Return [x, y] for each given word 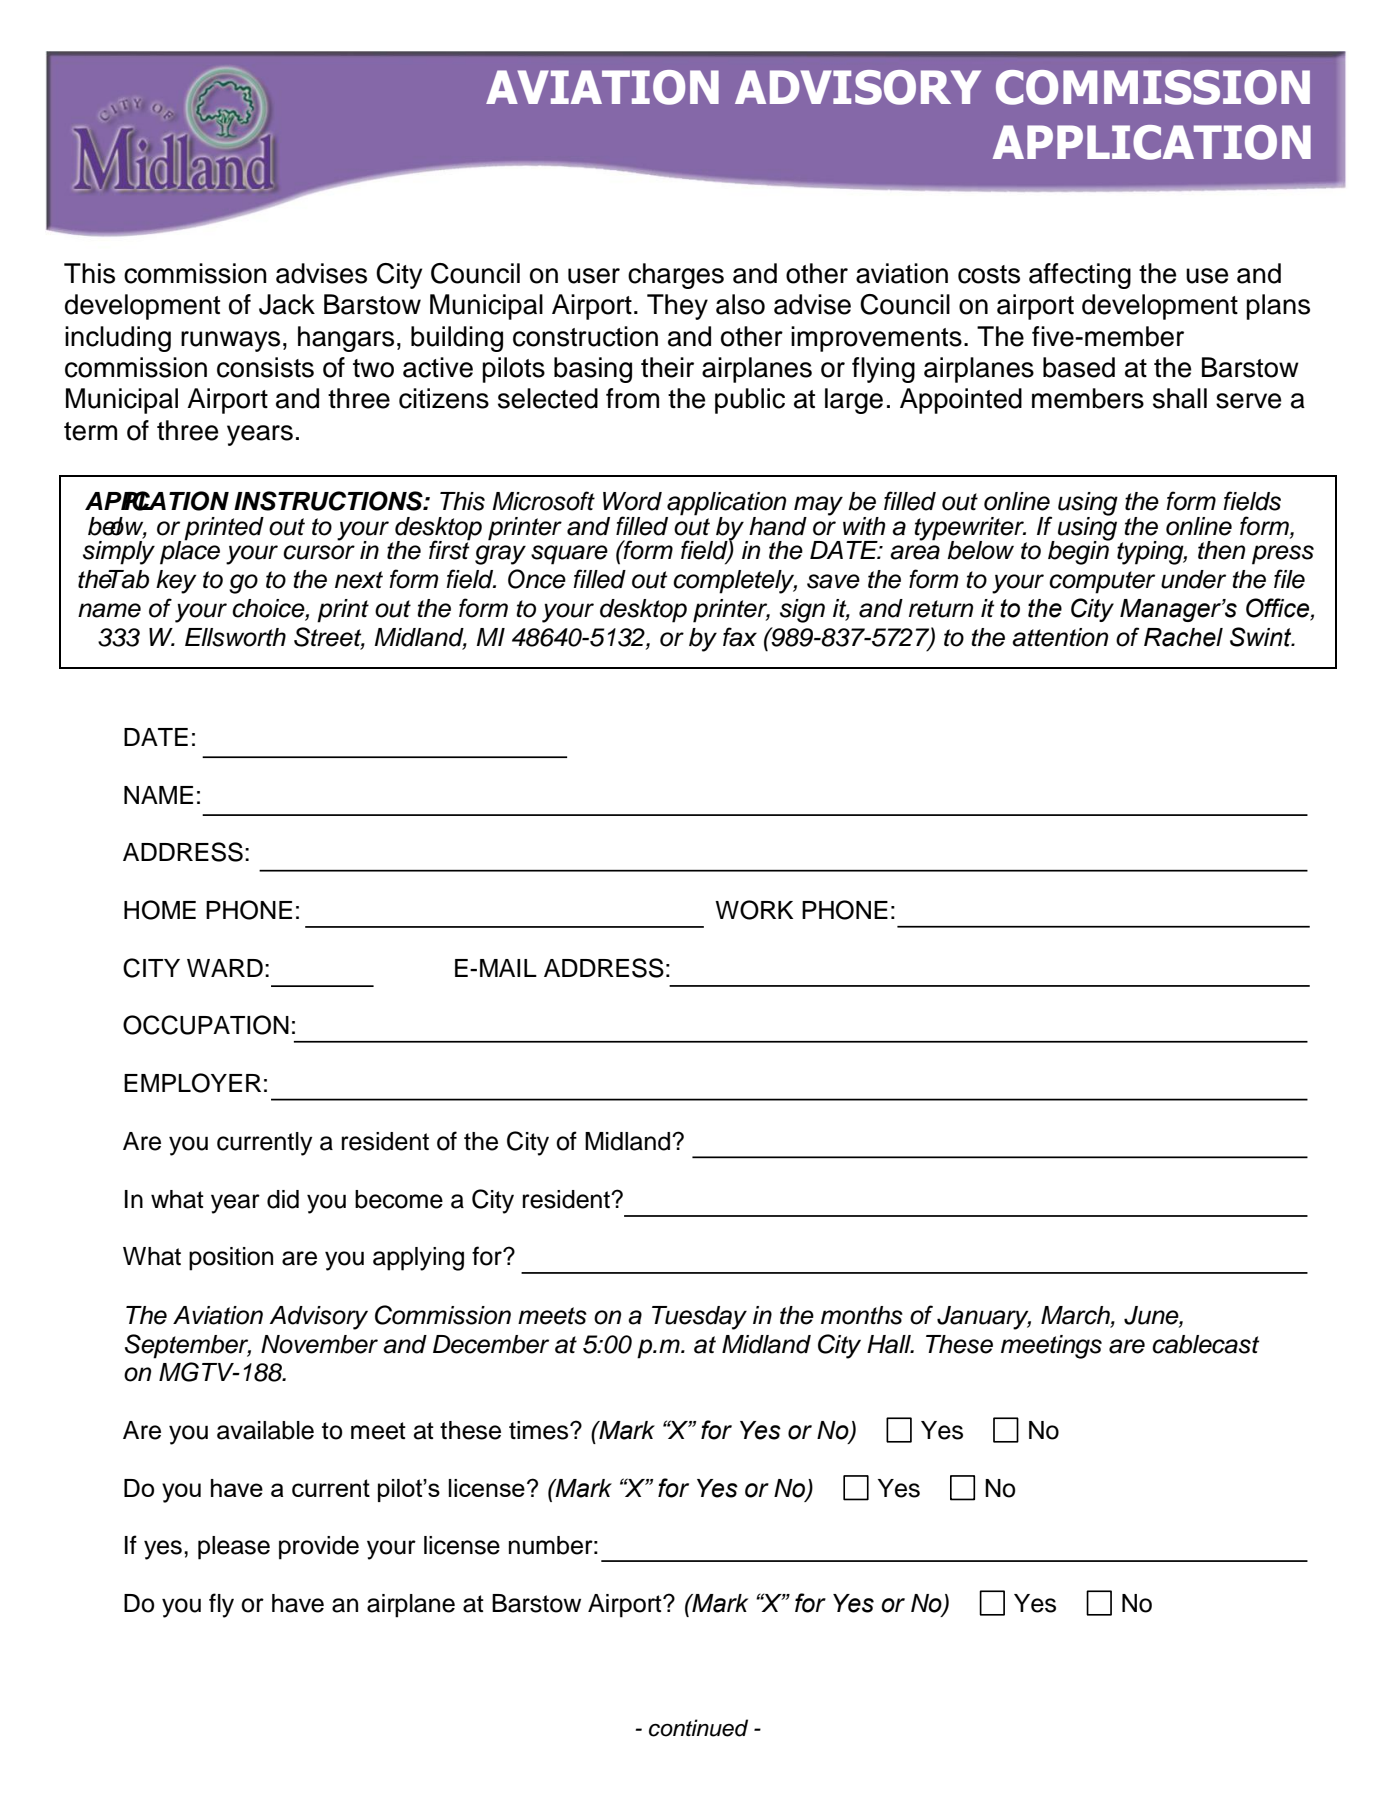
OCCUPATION [206, 1025]
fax [740, 637]
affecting [1080, 276]
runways [230, 341]
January [984, 1318]
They [677, 307]
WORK [754, 910]
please [234, 1548]
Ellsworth [235, 637]
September [188, 1346]
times [540, 1430]
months [862, 1315]
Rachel [1183, 637]
